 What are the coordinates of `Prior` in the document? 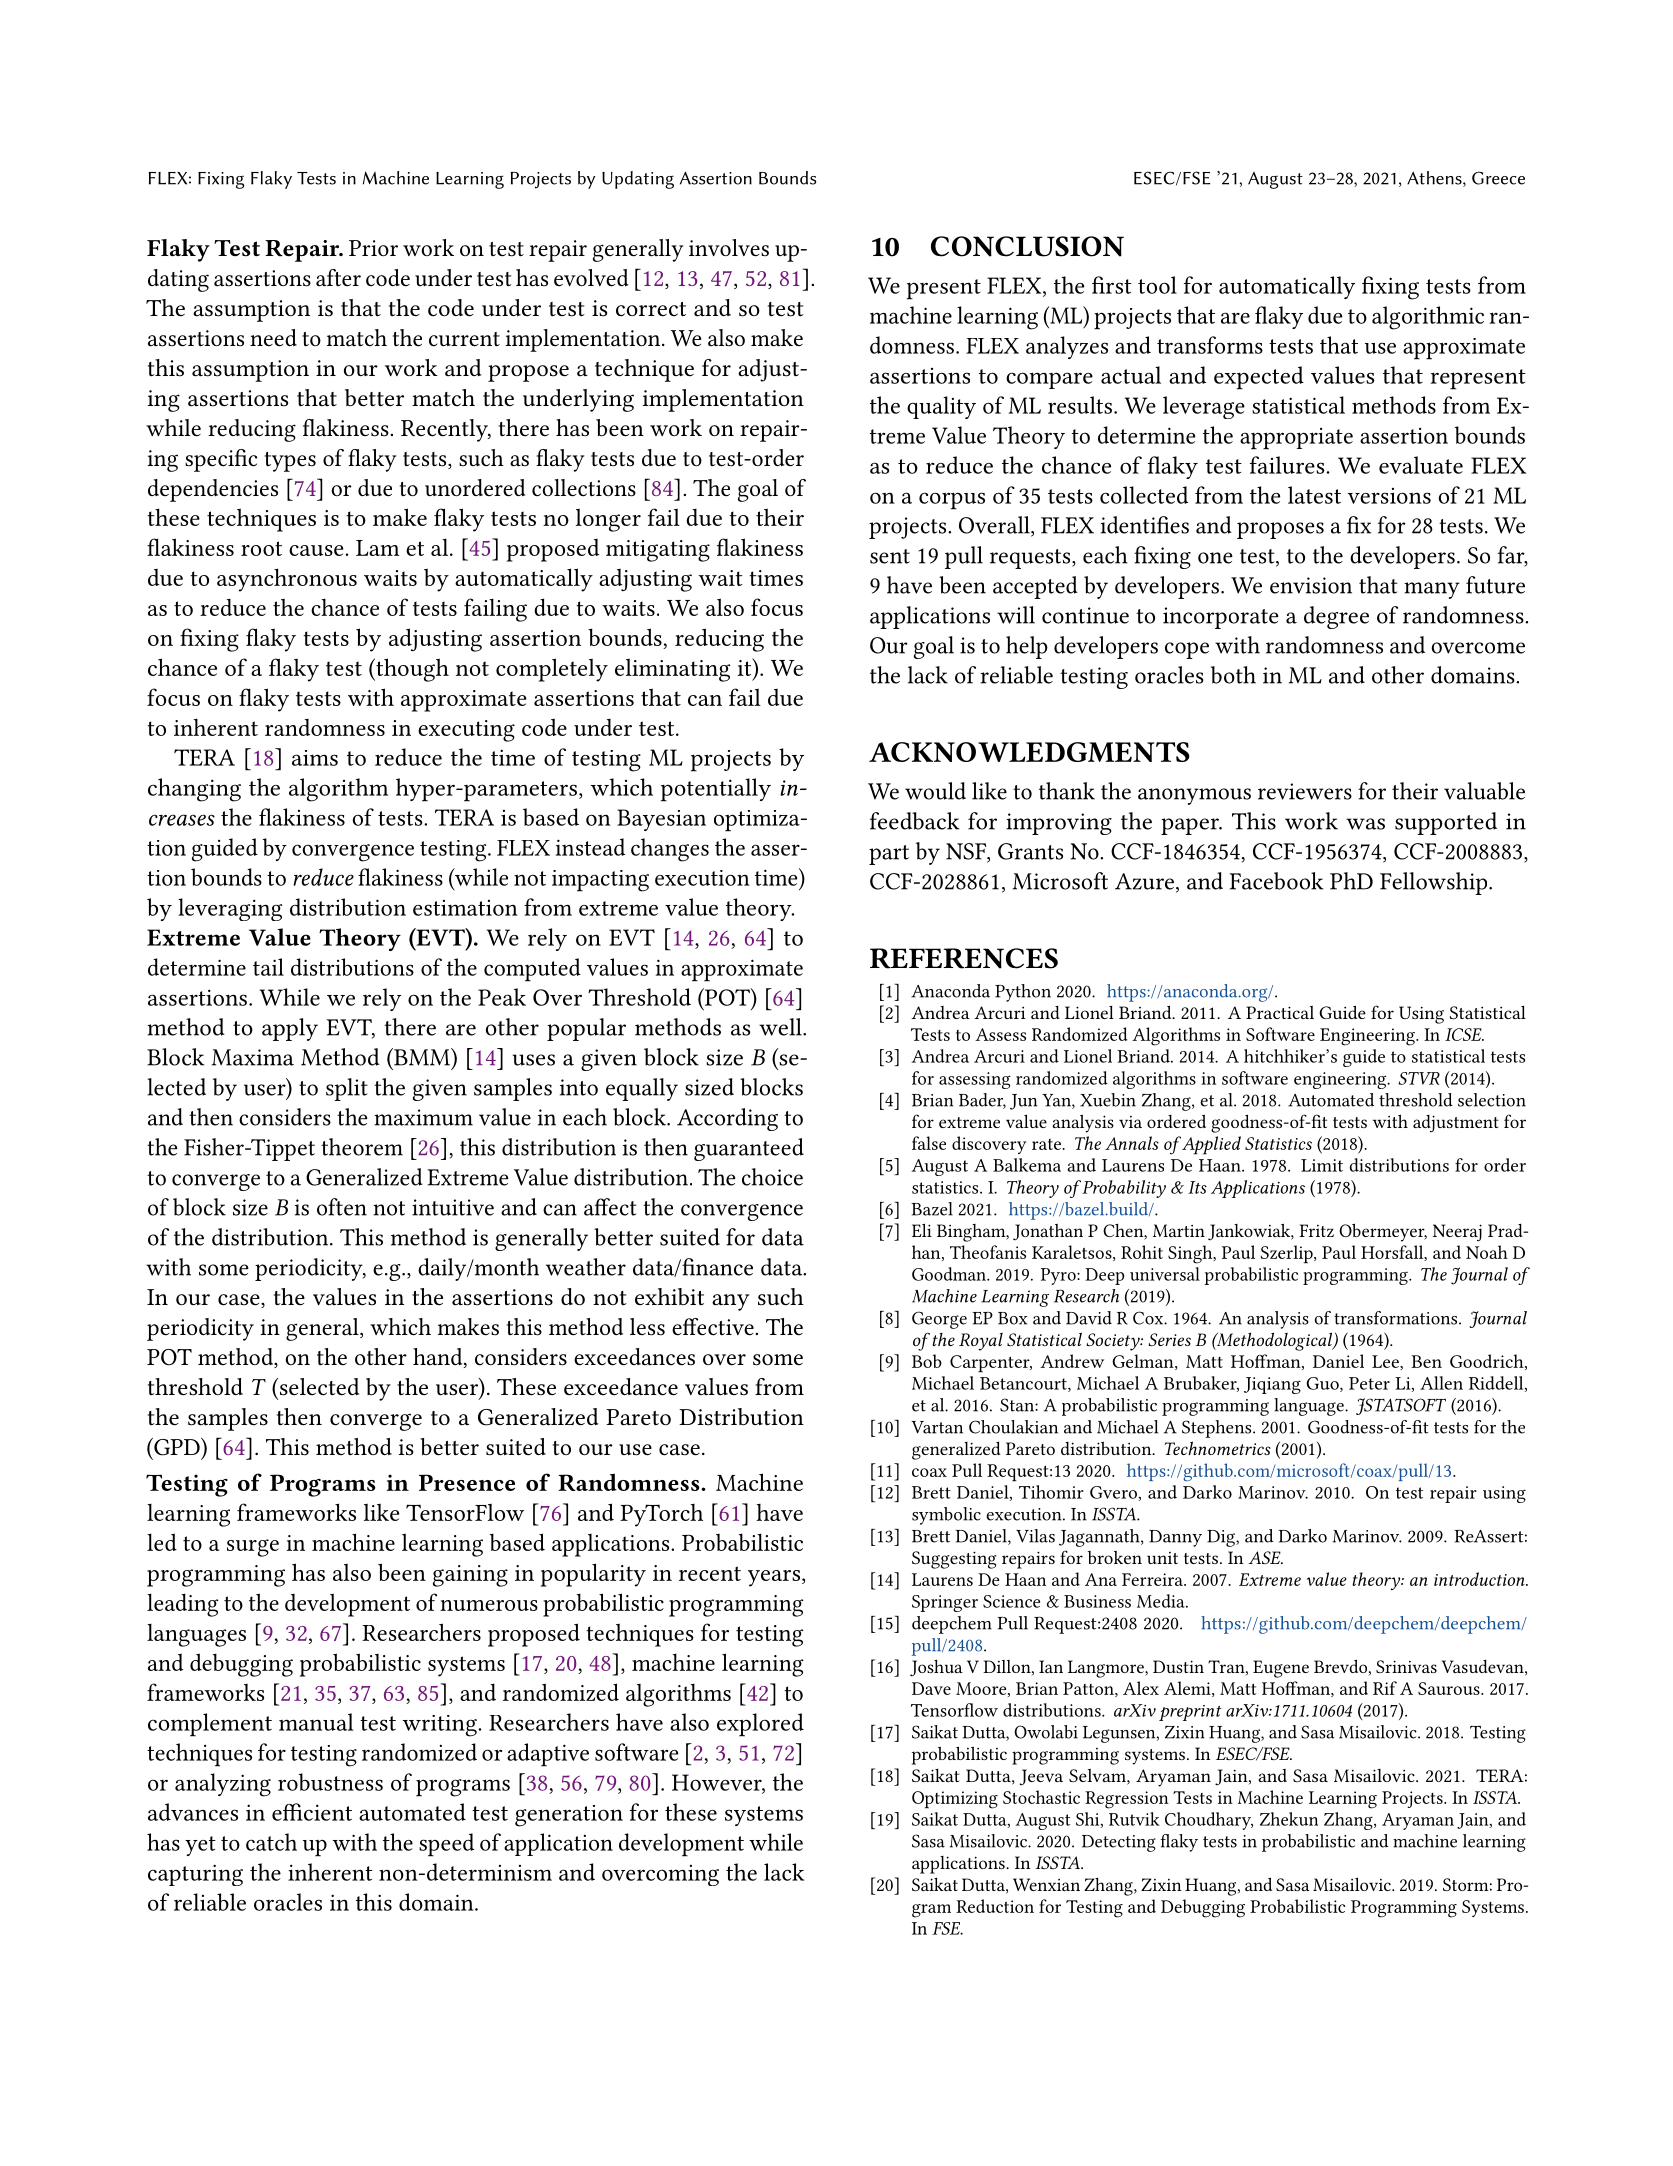 It's located at (373, 248).
